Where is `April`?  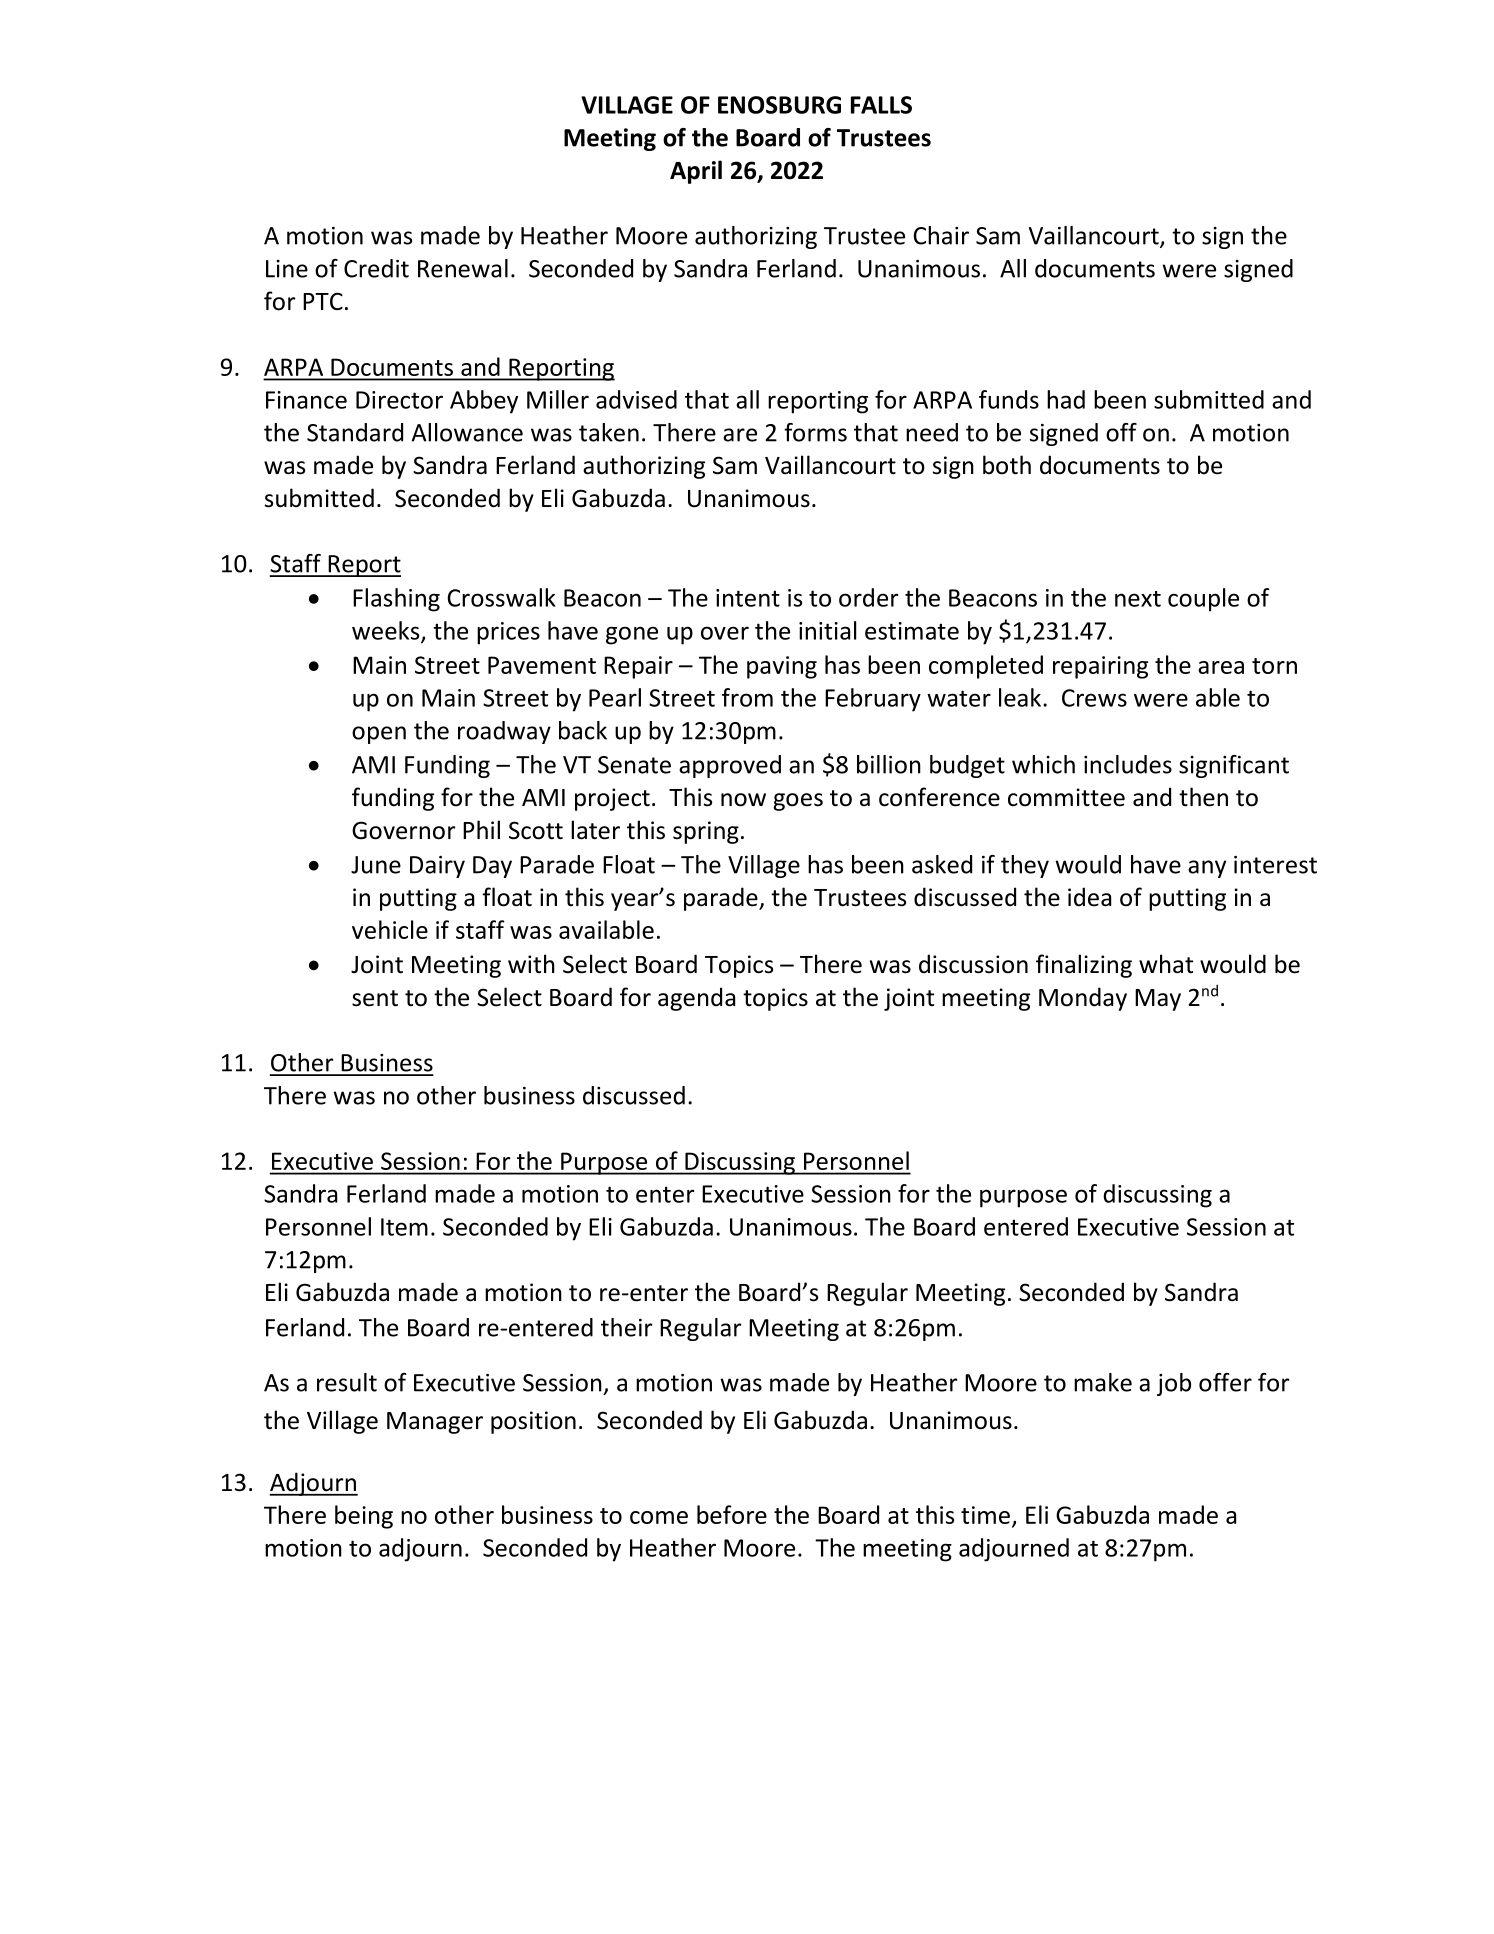
April is located at coordinates (696, 172).
